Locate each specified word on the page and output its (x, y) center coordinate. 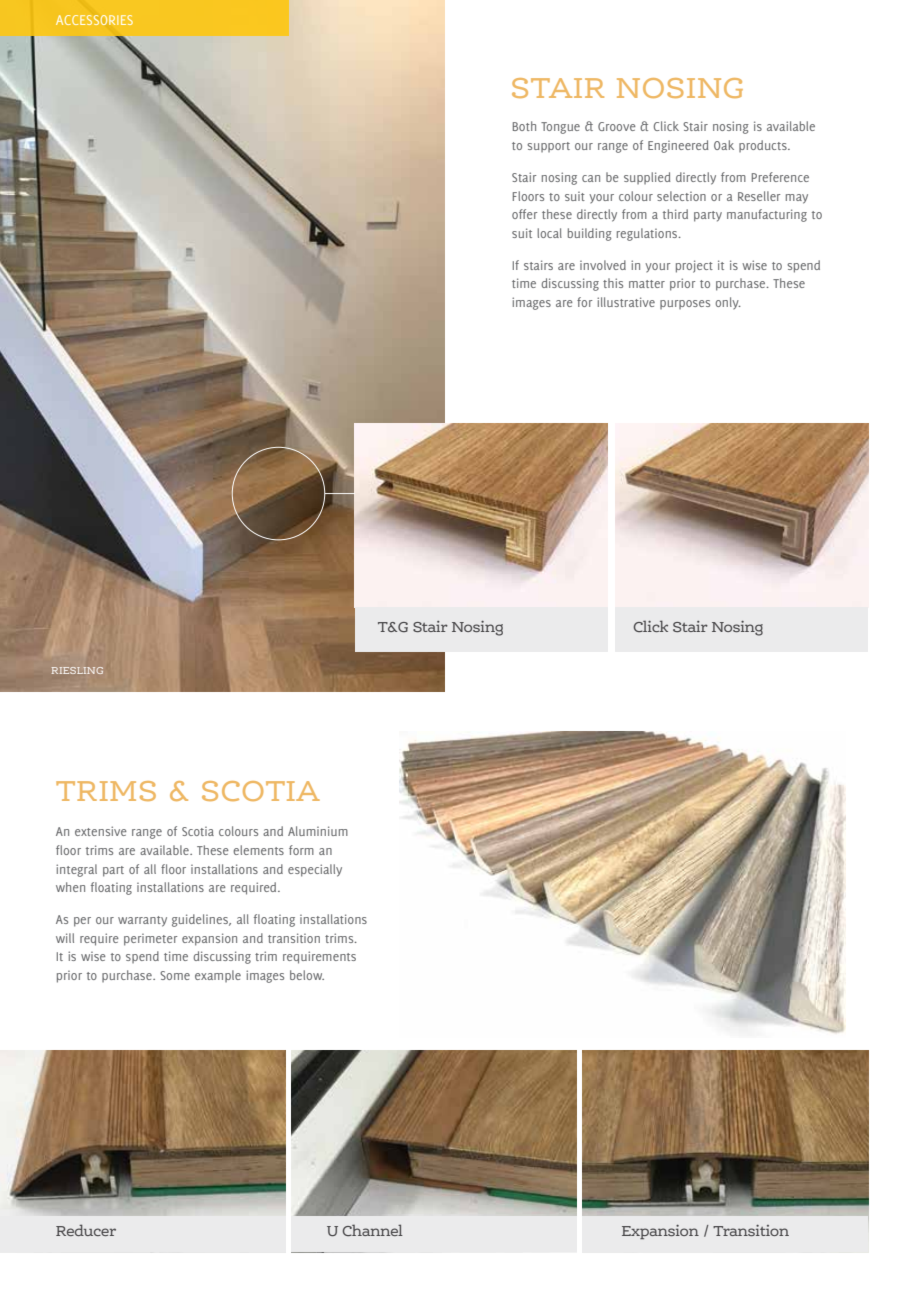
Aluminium (318, 831)
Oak (724, 145)
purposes (685, 304)
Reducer (86, 1230)
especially (315, 870)
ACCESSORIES (94, 20)
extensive (101, 831)
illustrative (626, 302)
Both (524, 126)
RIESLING (77, 670)
